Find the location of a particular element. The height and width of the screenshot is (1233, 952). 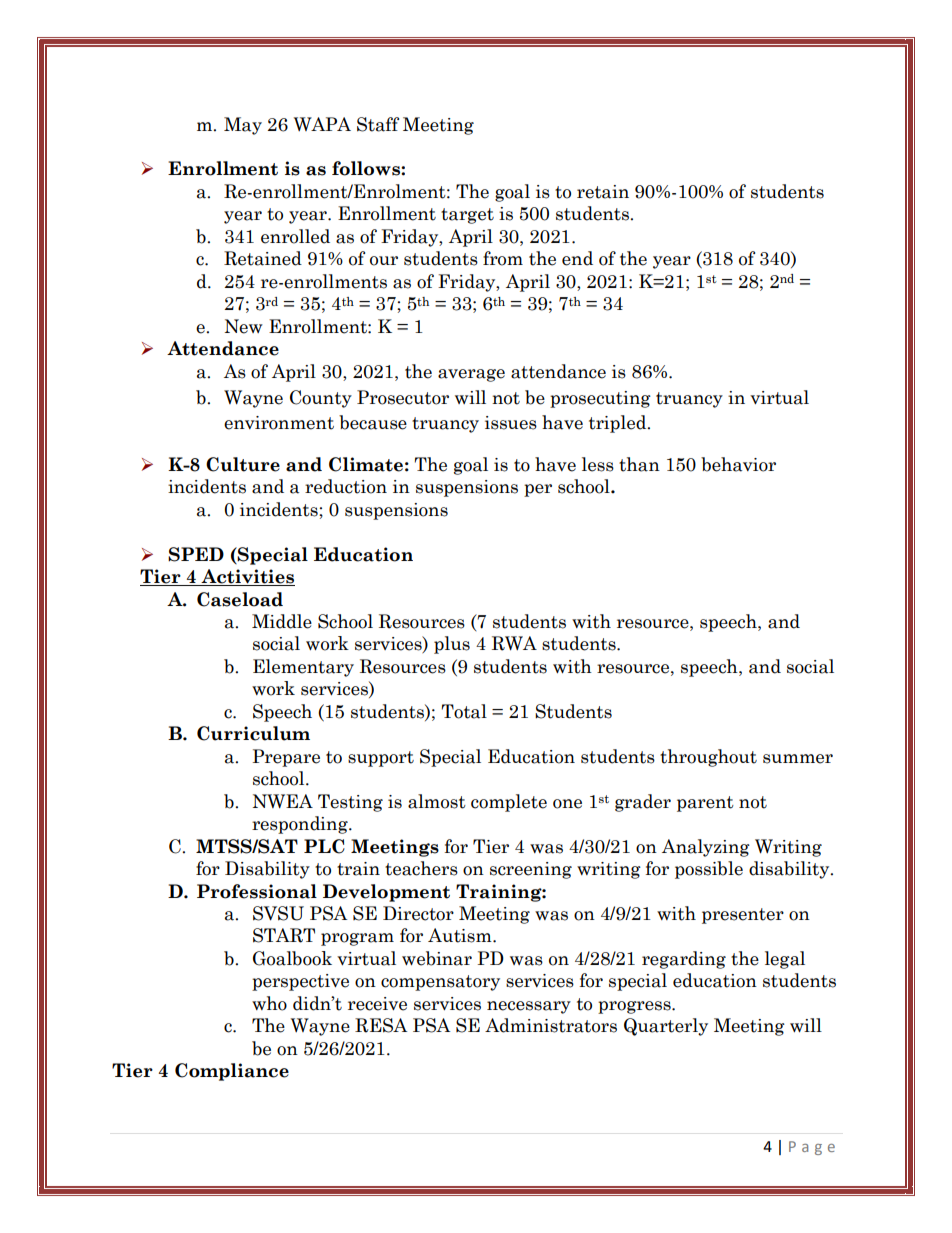

from is located at coordinates (503, 258).
